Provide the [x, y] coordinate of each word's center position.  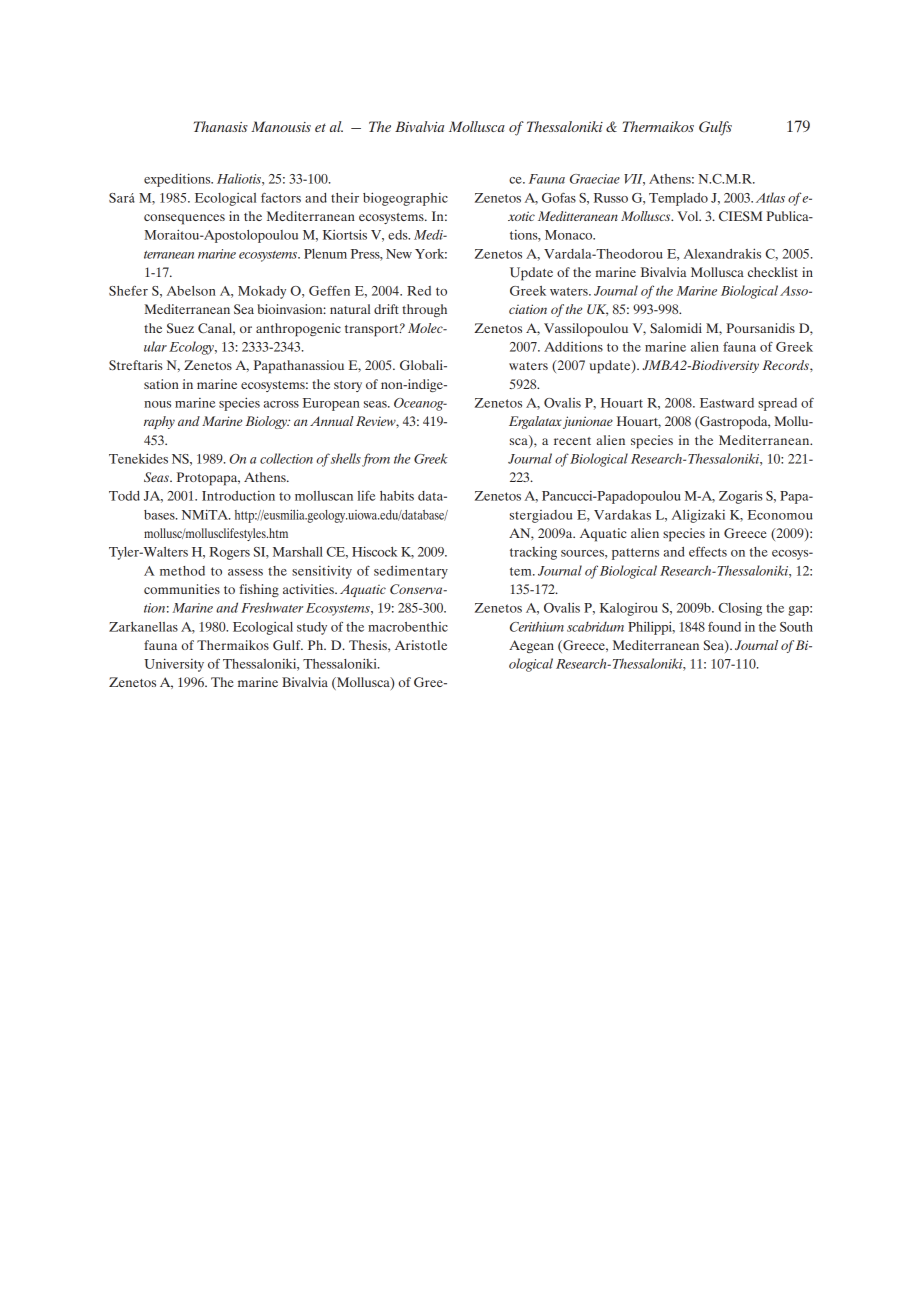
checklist [773, 272]
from [376, 460]
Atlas [770, 197]
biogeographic [405, 199]
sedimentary [411, 572]
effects [708, 551]
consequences [184, 219]
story [348, 386]
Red [419, 291]
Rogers [229, 553]
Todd [124, 496]
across [281, 404]
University [174, 665]
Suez [180, 328]
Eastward [727, 403]
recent [572, 441]
